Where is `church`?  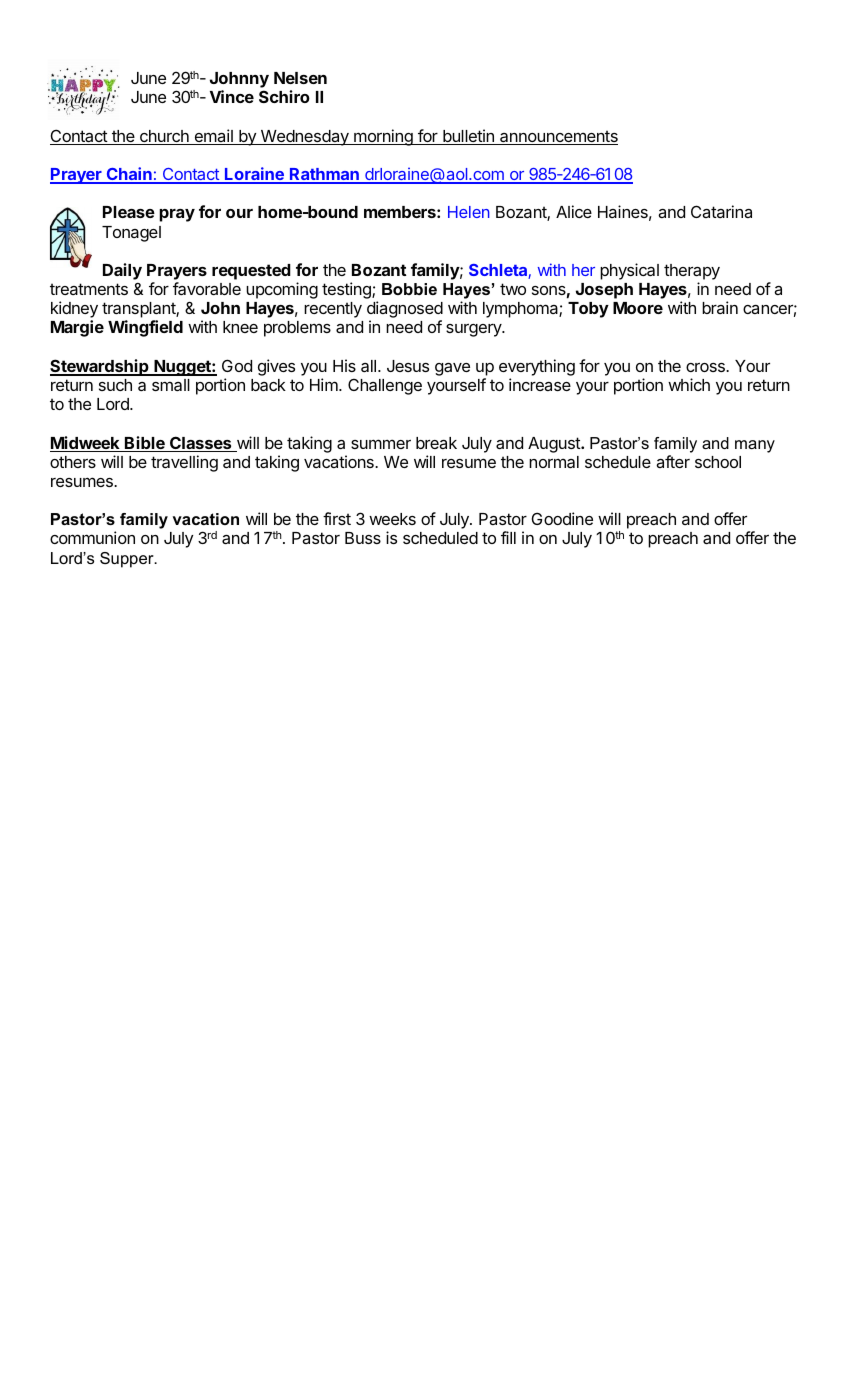 church is located at coordinates (164, 137).
